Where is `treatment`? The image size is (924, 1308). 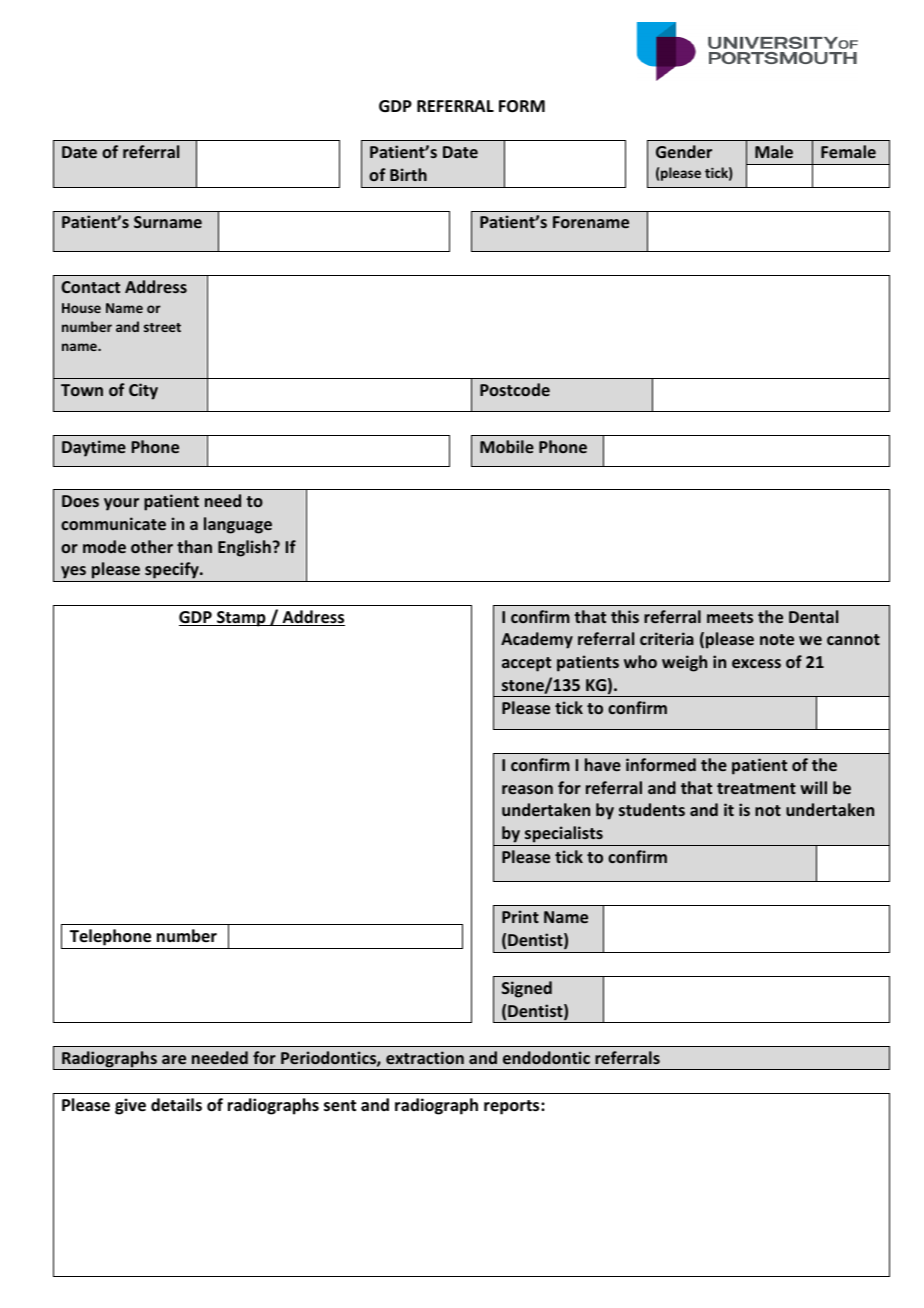
treatment is located at coordinates (756, 788).
